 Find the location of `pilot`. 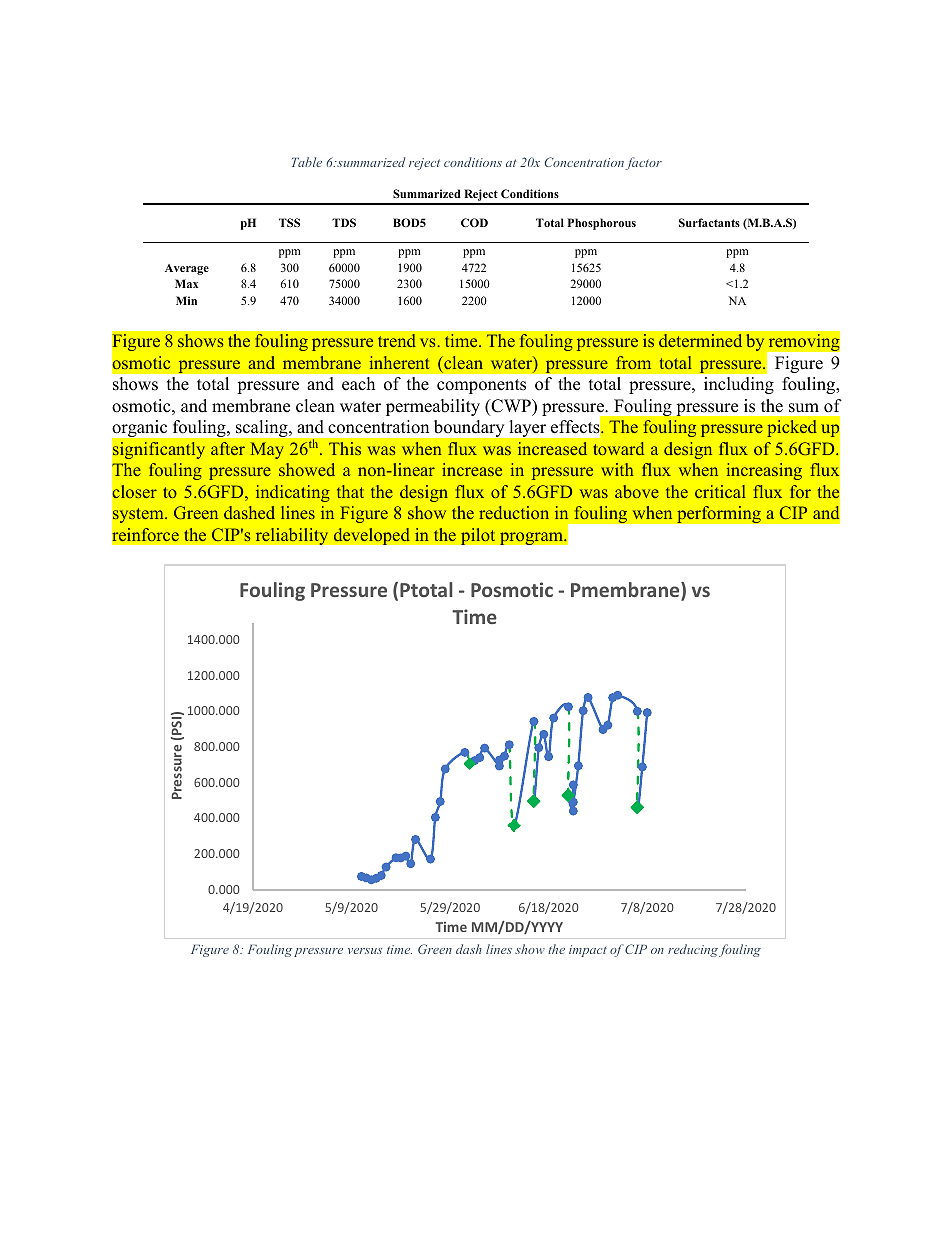

pilot is located at coordinates (478, 536).
